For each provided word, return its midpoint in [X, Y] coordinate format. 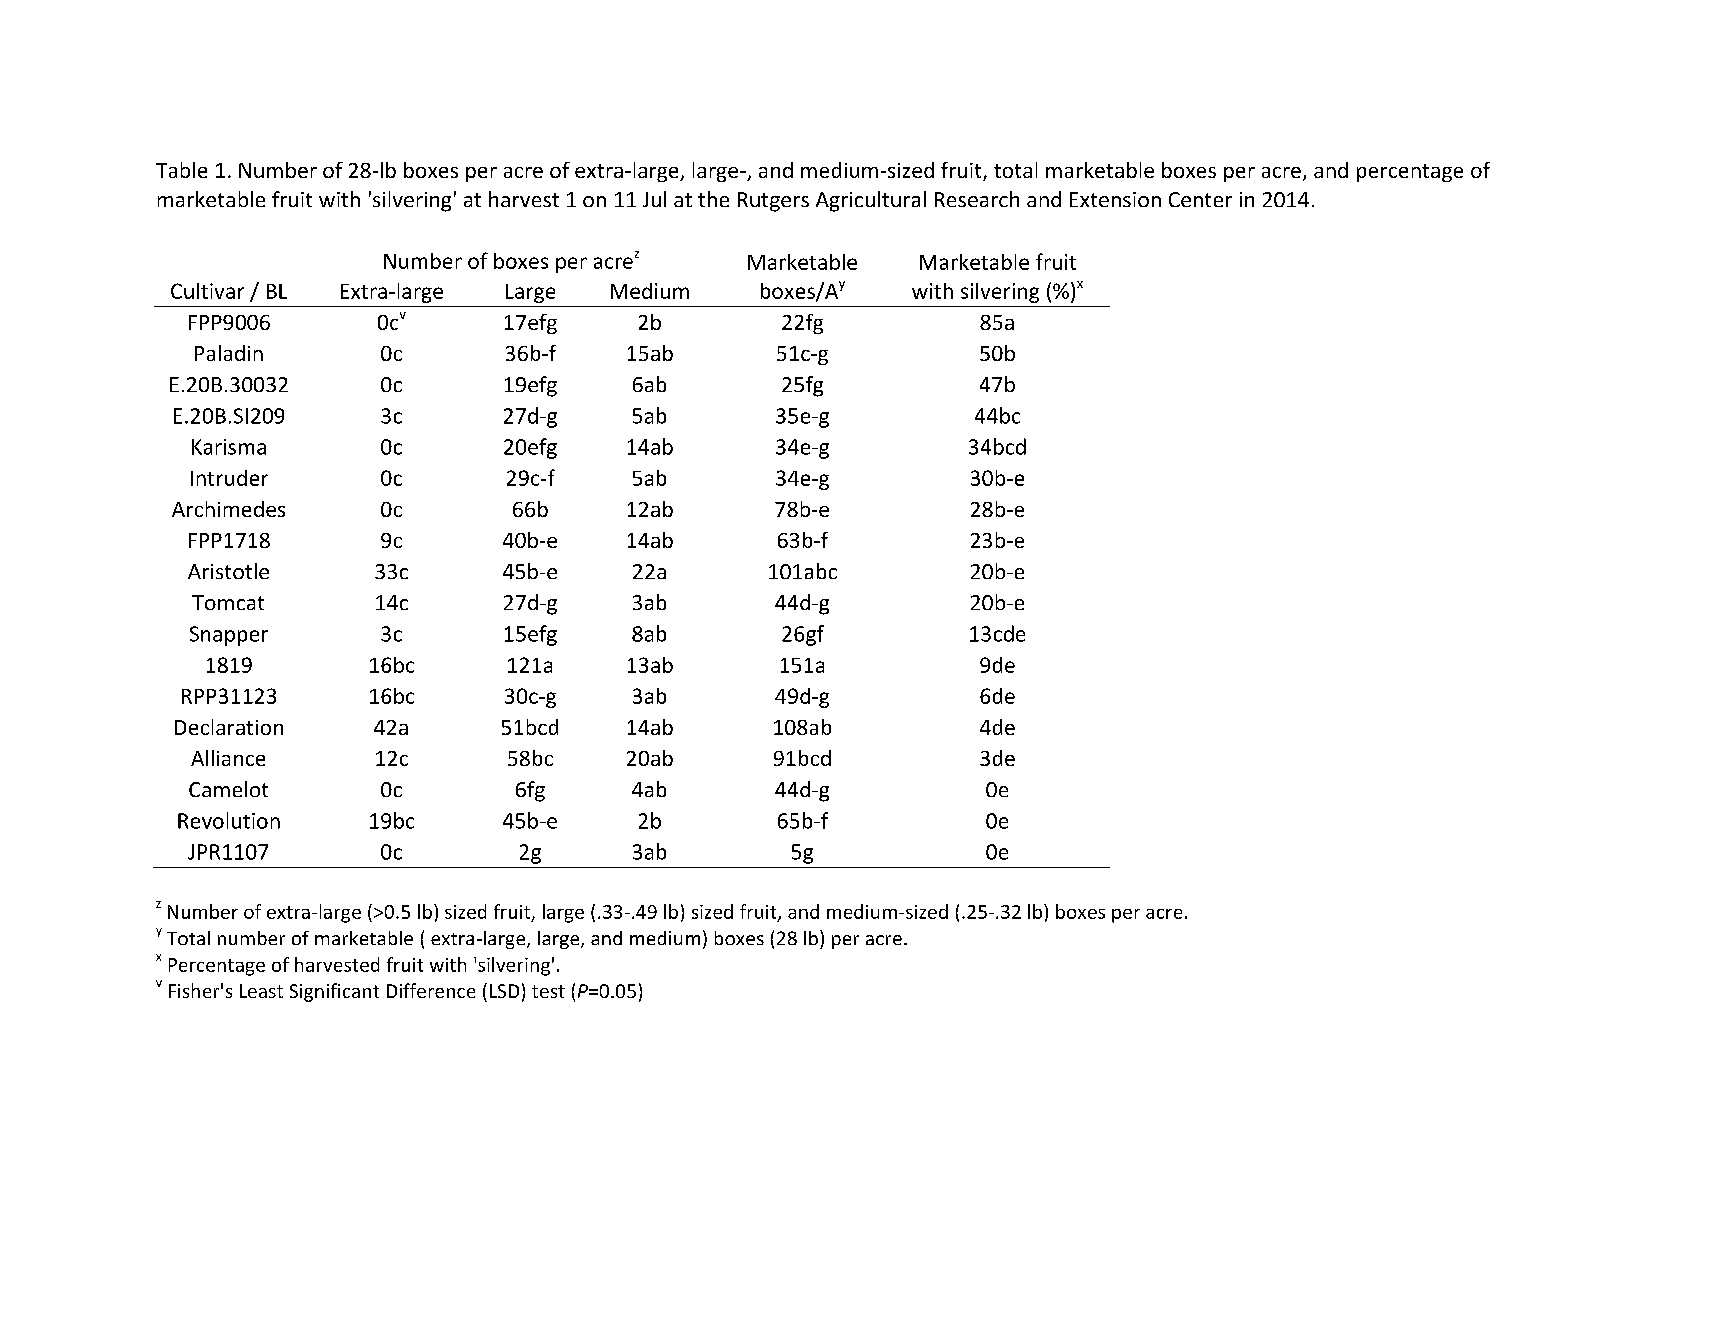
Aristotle [228, 571]
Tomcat [228, 602]
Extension [1115, 199]
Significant [334, 992]
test [548, 991]
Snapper [229, 636]
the [713, 199]
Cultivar [207, 291]
